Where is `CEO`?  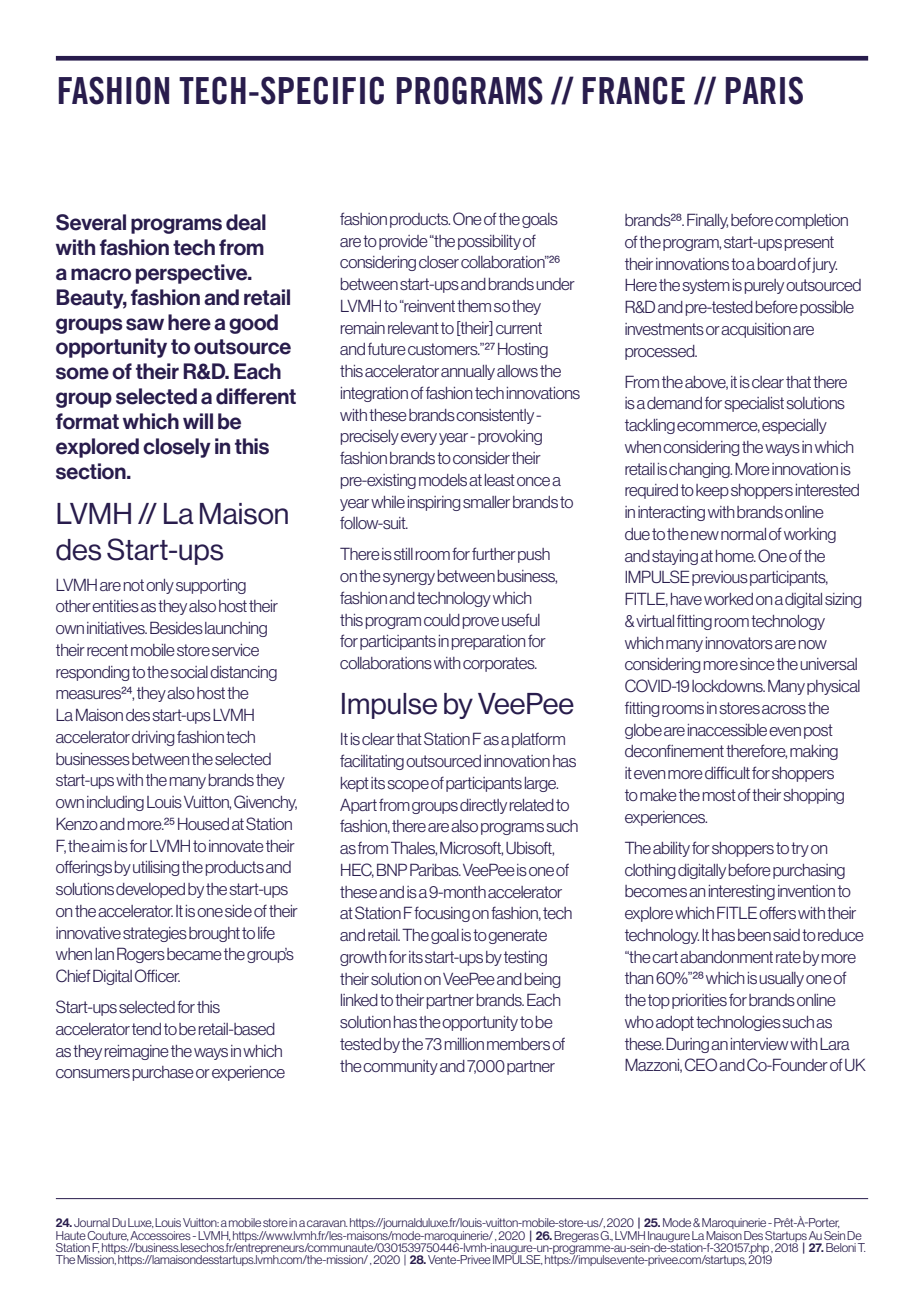 CEO is located at coordinates (701, 1064).
